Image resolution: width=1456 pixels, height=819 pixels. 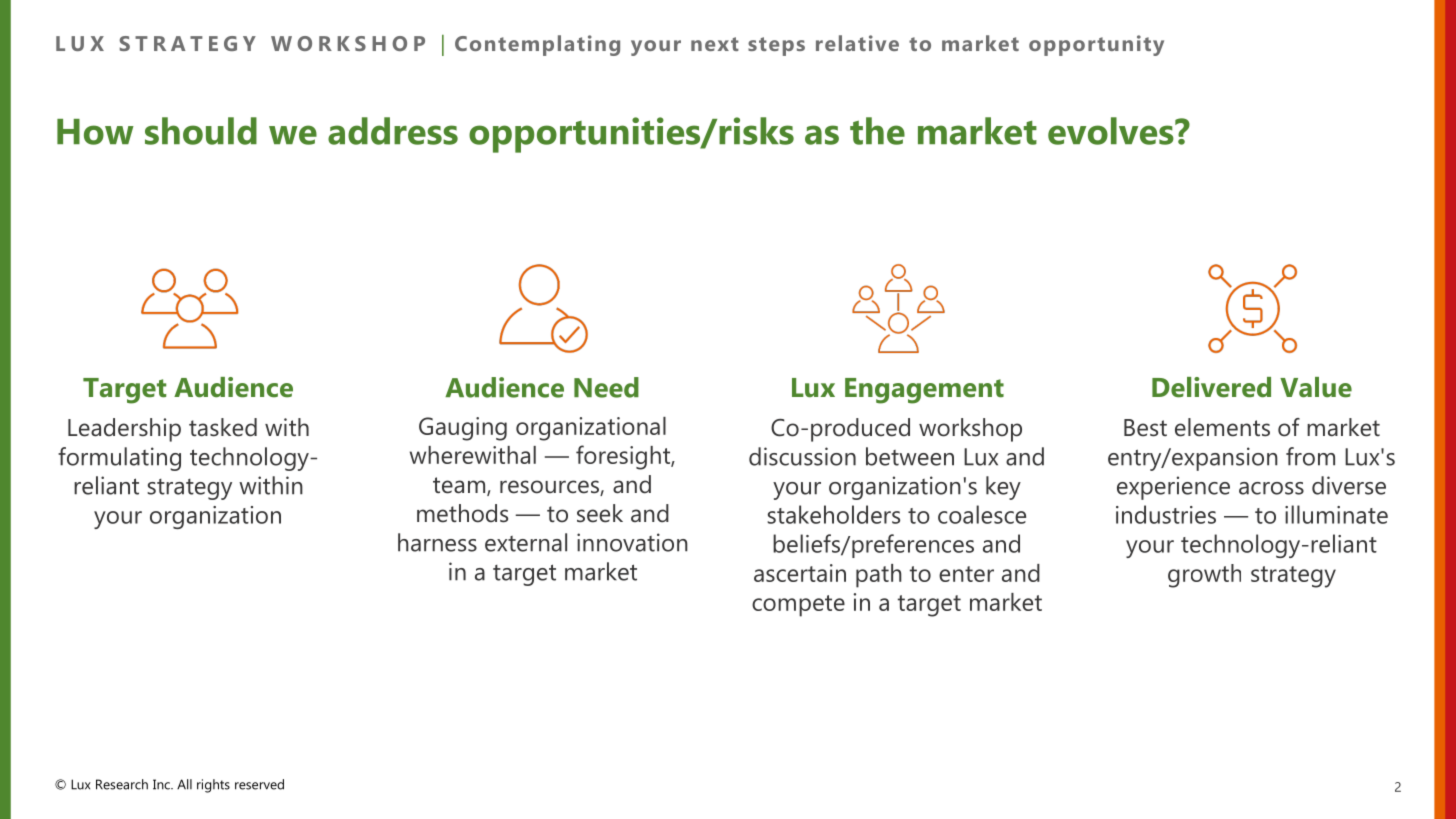 I want to click on ascertain, so click(x=800, y=573).
